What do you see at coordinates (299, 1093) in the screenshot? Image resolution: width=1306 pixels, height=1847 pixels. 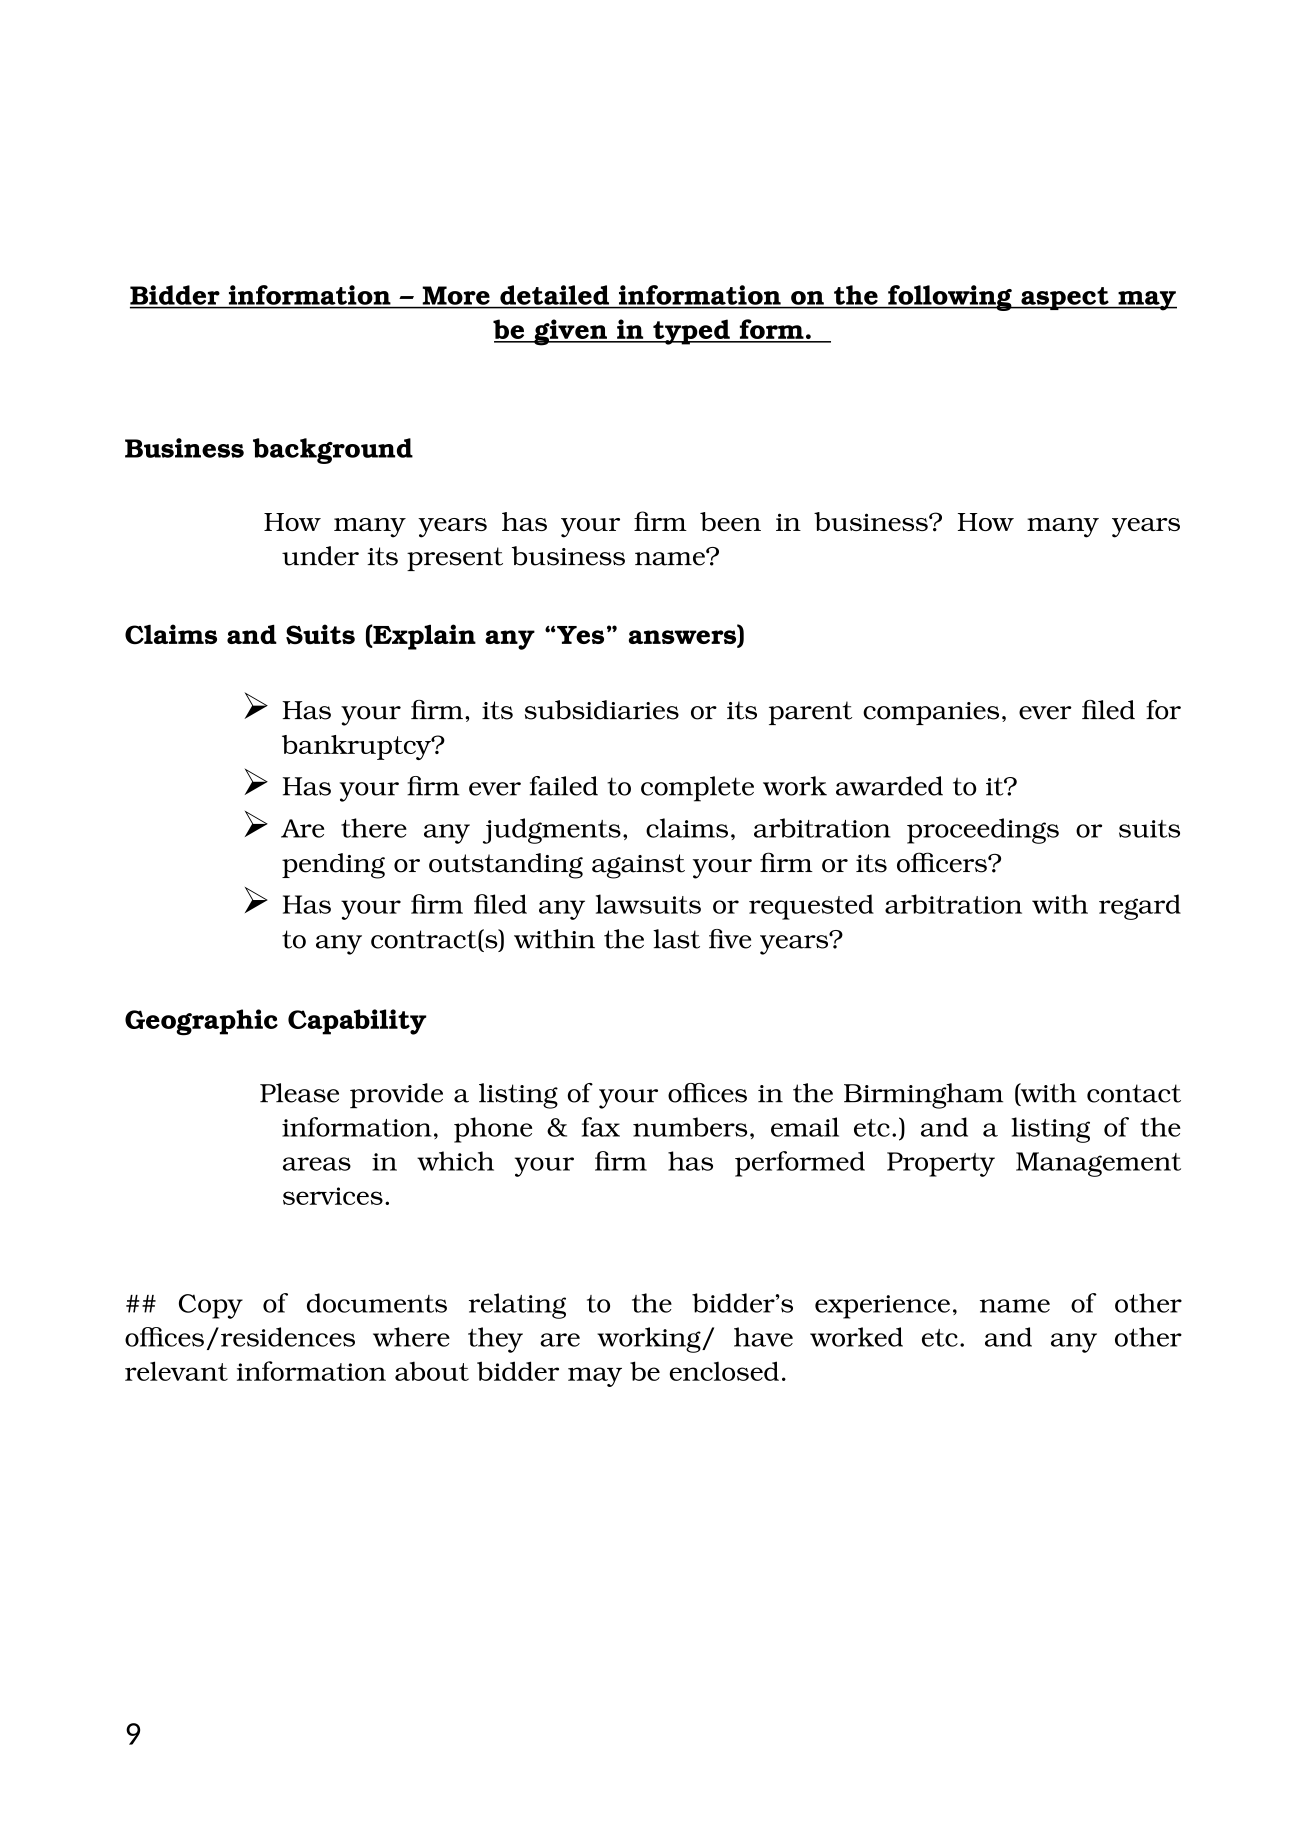 I see `Please` at bounding box center [299, 1093].
